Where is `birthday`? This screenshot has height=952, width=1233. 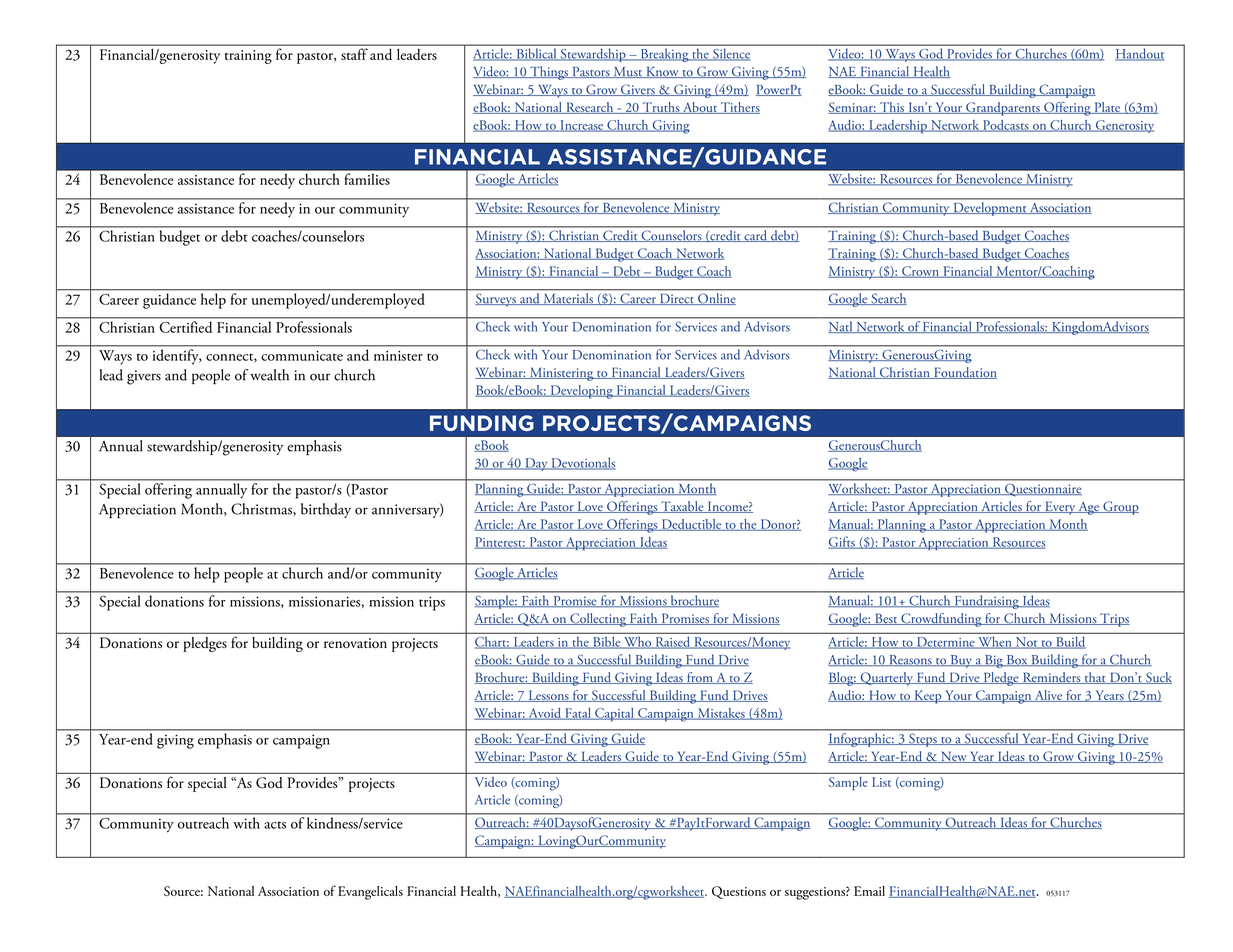 birthday is located at coordinates (326, 510).
